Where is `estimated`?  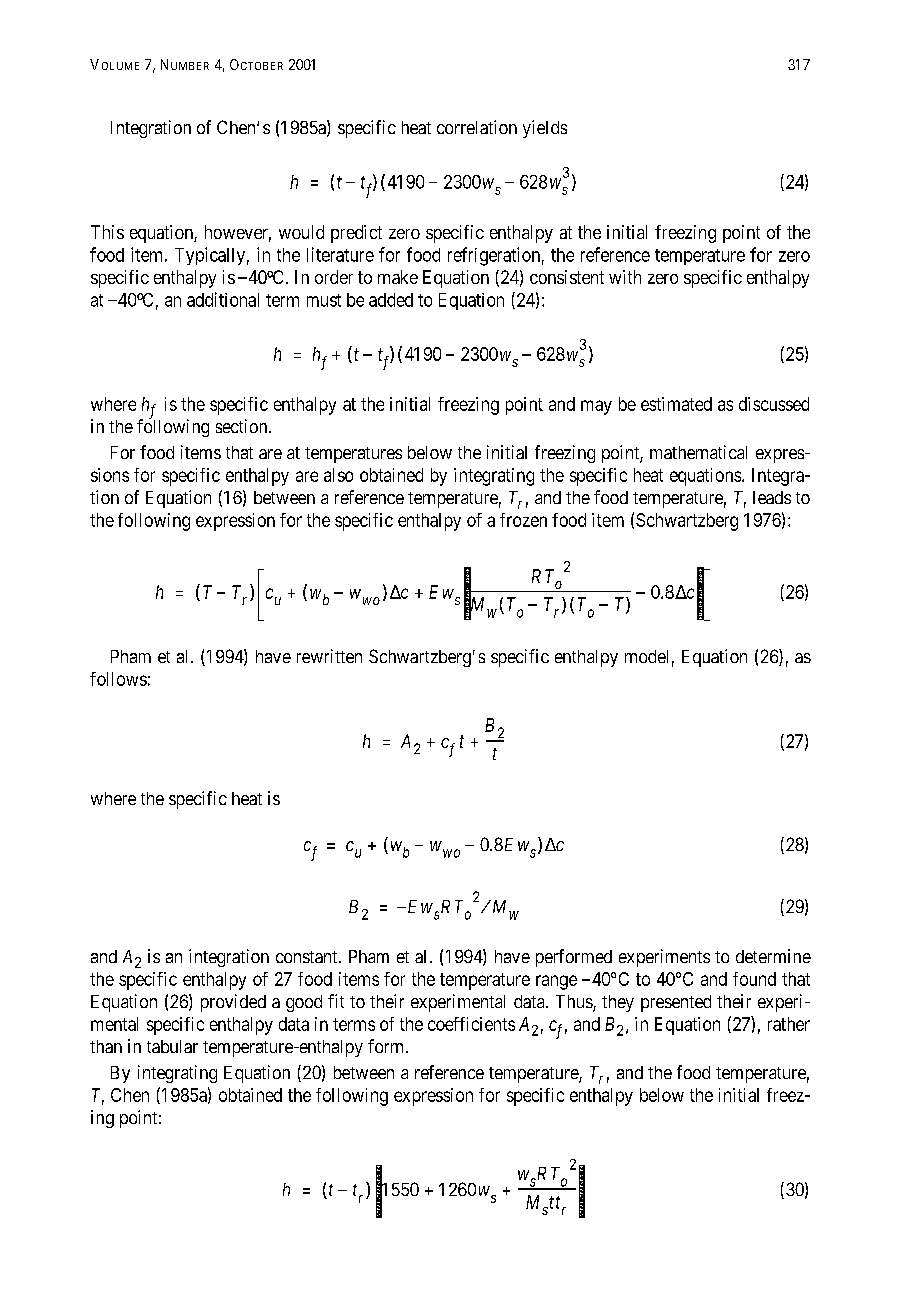
estimated is located at coordinates (676, 404).
